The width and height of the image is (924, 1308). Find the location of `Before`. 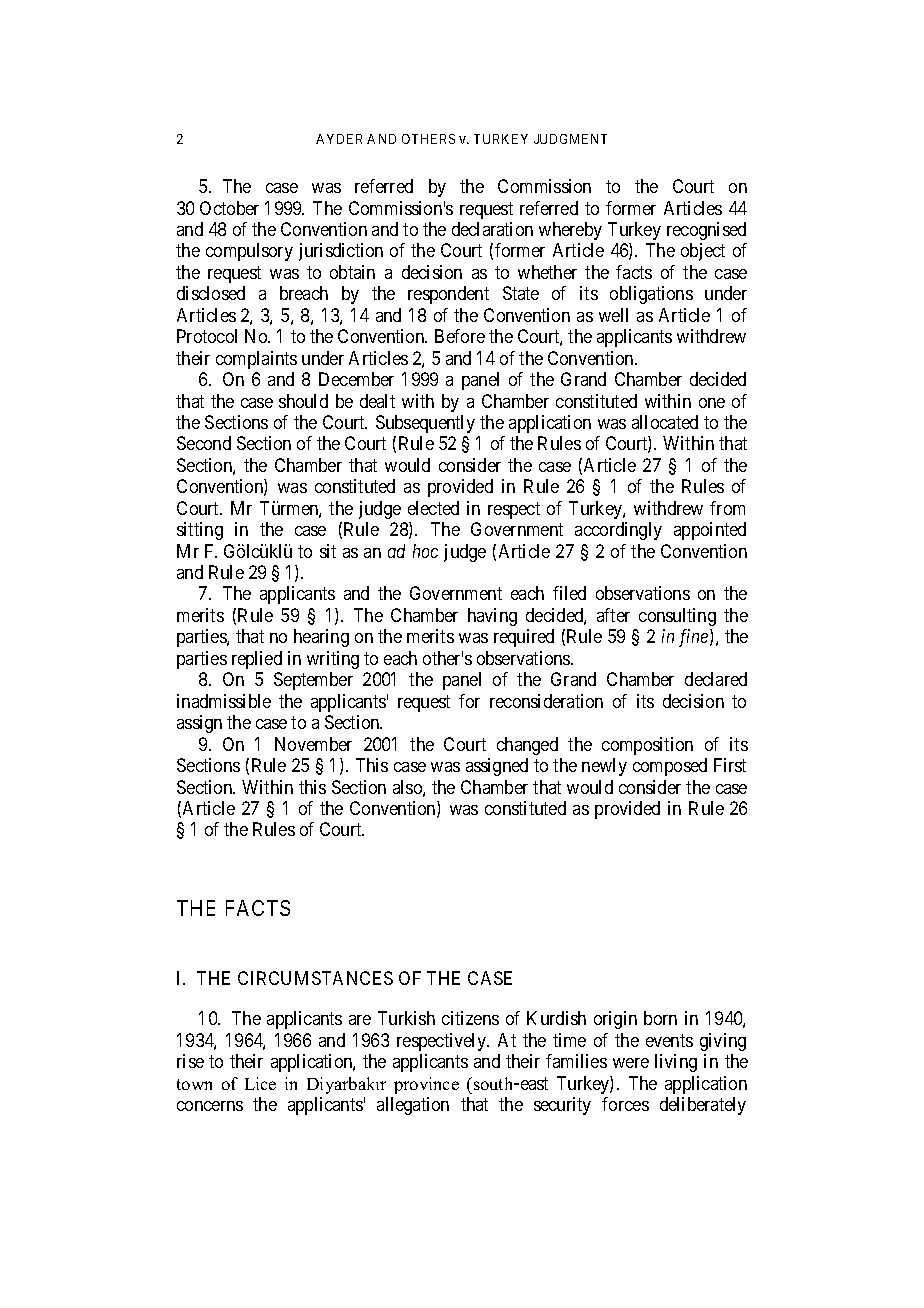

Before is located at coordinates (460, 336).
